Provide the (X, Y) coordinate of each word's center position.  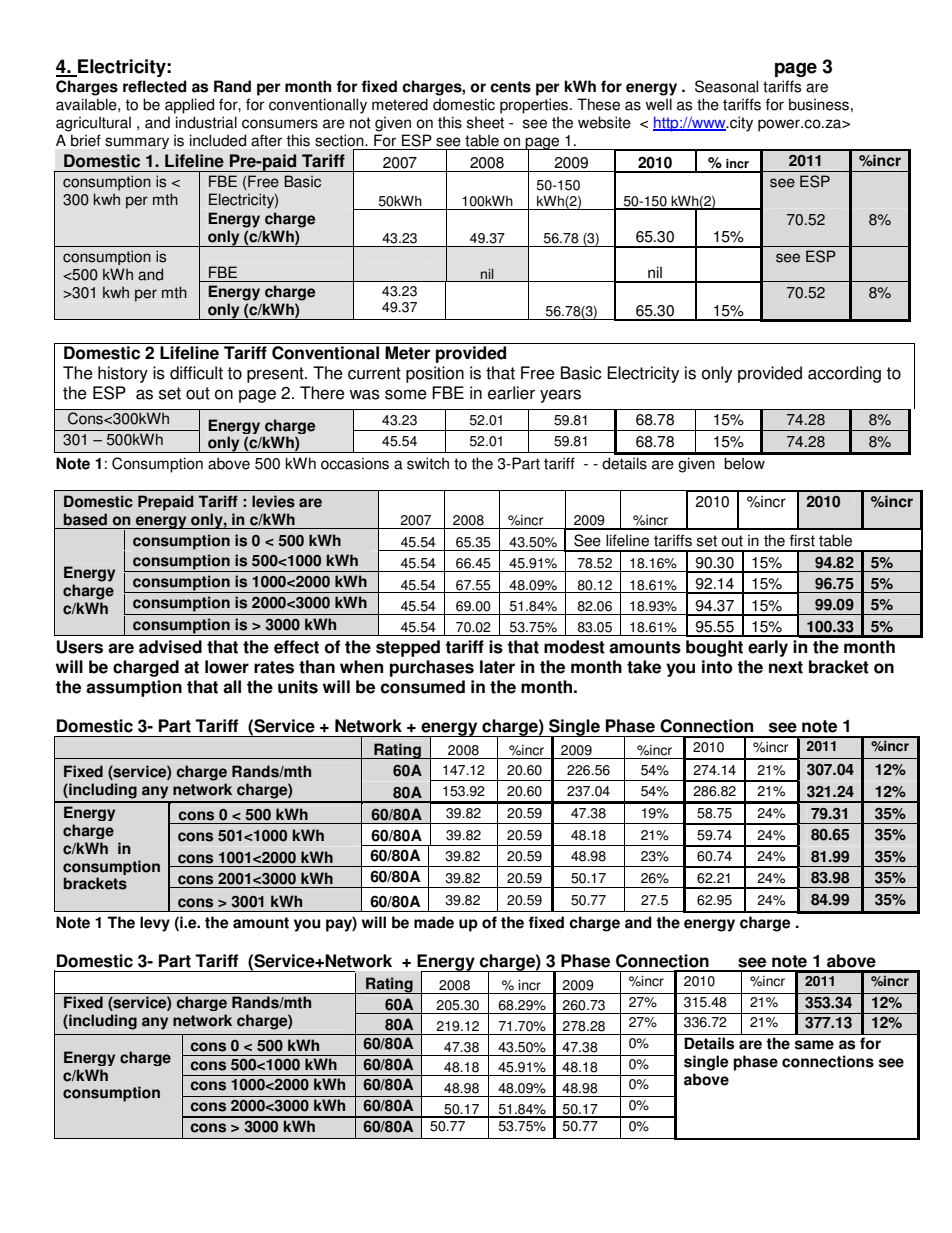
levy (155, 924)
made (434, 922)
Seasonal (726, 86)
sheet (485, 122)
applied (189, 106)
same (814, 1045)
